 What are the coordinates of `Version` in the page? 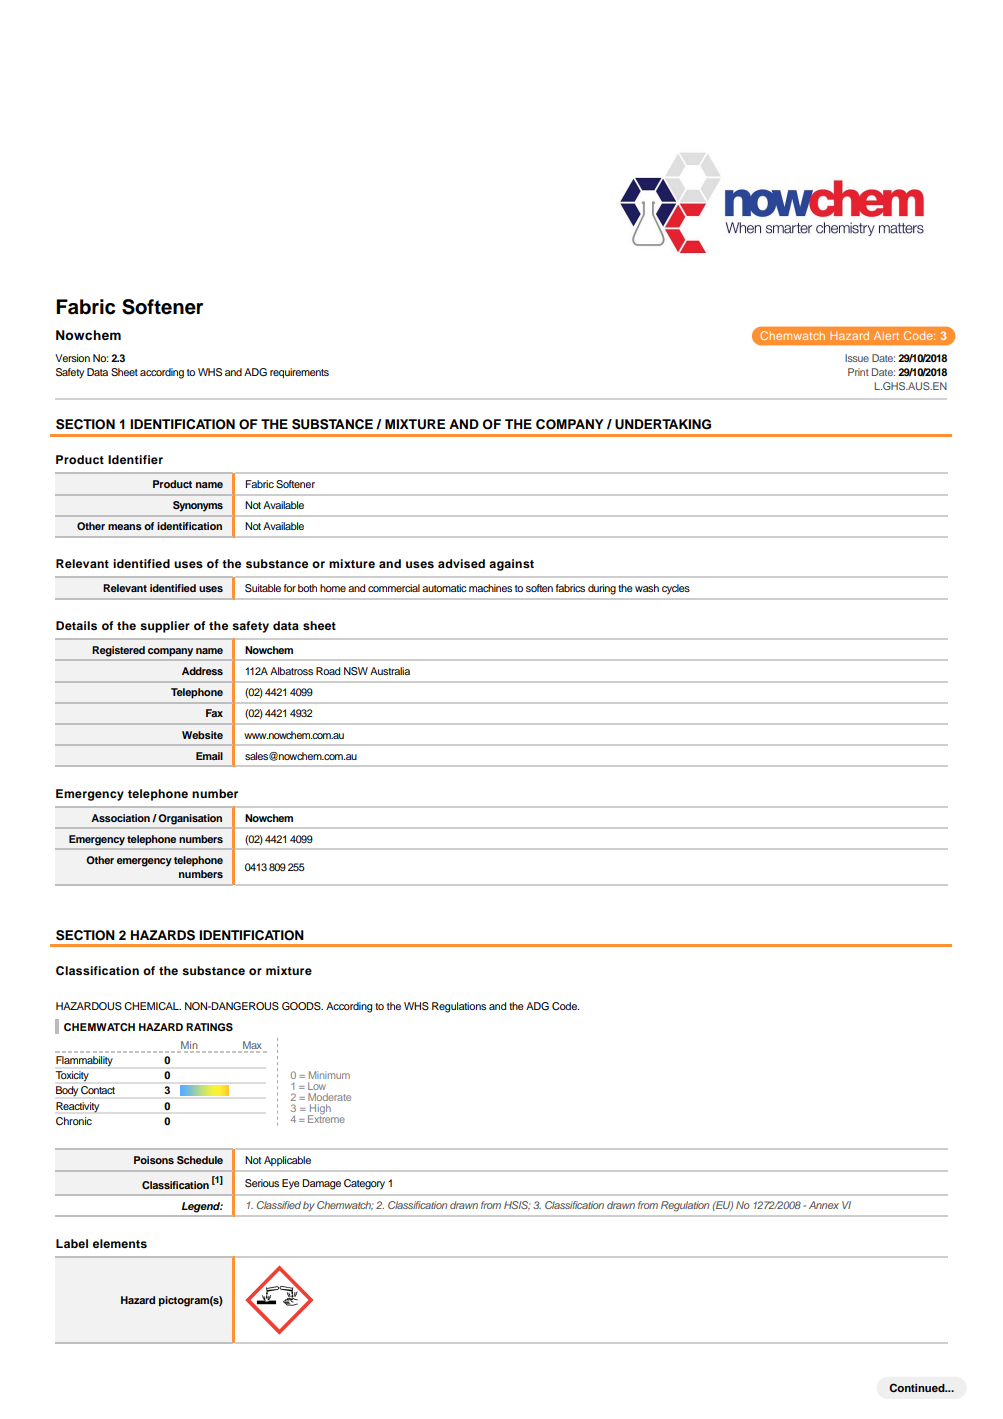 It's located at (72, 358).
